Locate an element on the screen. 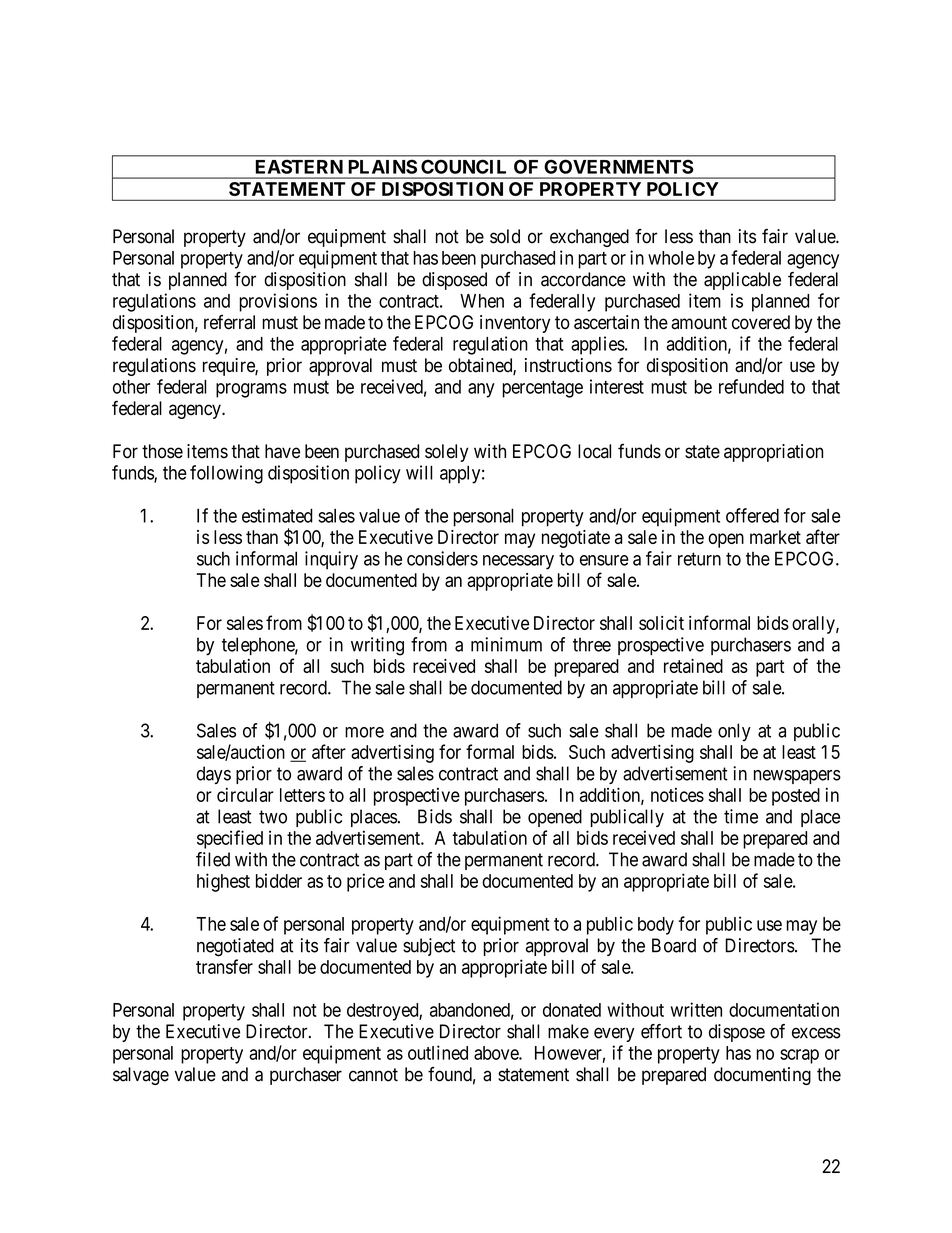 The image size is (952, 1233). COUNCIL is located at coordinates (463, 167).
